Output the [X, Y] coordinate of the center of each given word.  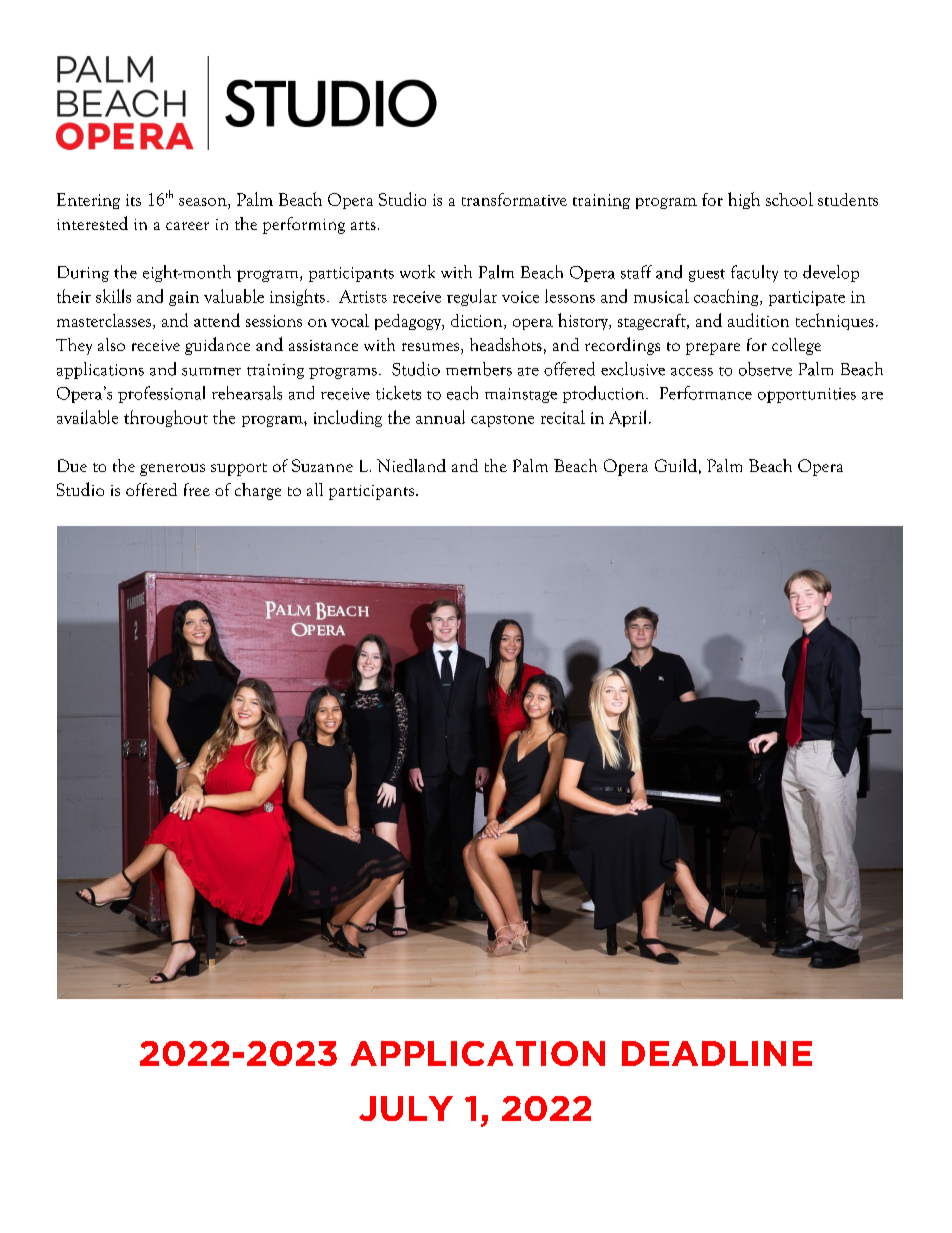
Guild [676, 465]
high [744, 200]
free [197, 489]
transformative [514, 199]
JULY [406, 1108]
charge [258, 491]
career [187, 226]
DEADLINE [717, 1053]
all [315, 489]
